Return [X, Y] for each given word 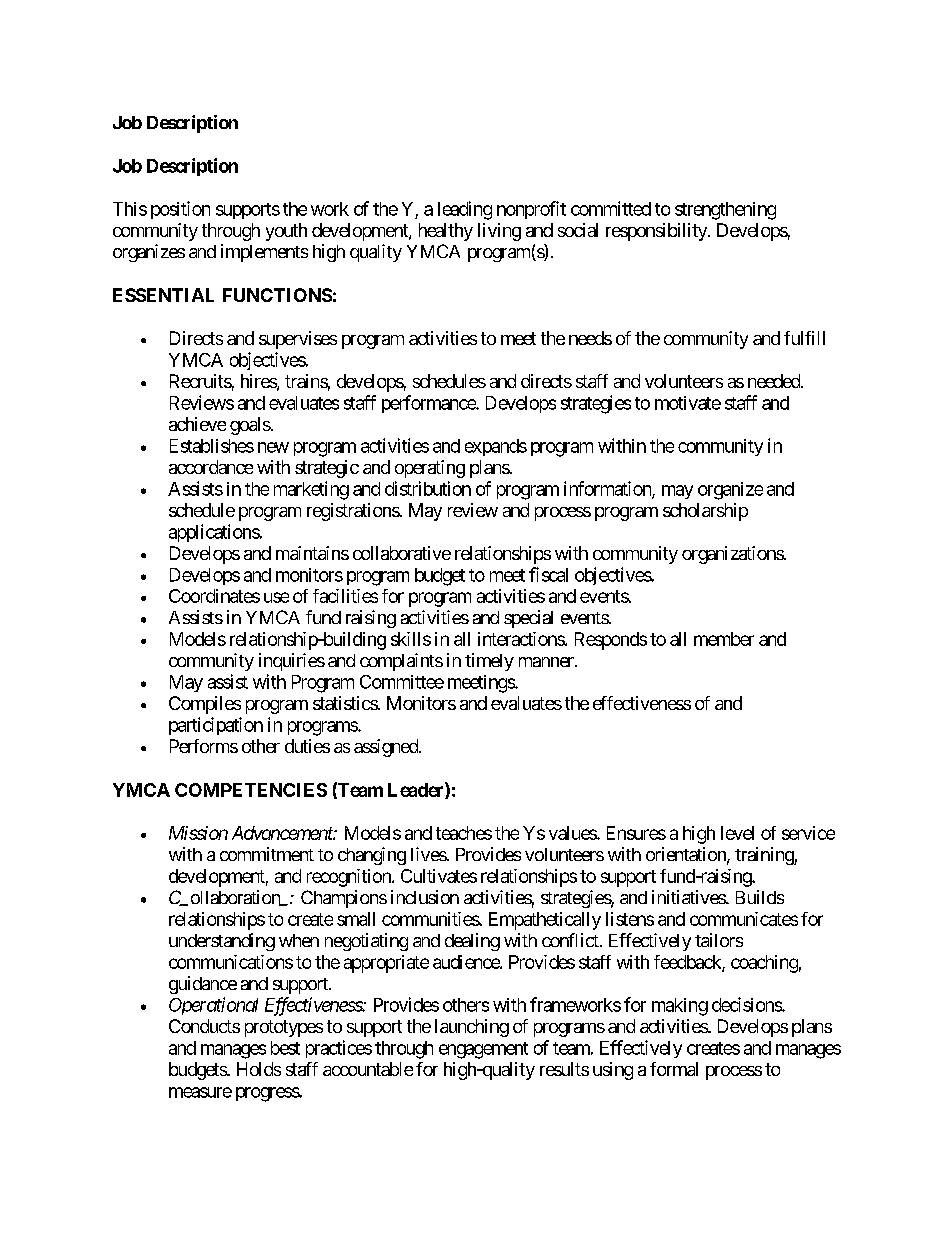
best [285, 1048]
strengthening [725, 211]
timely [489, 662]
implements [264, 253]
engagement [483, 1050]
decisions [747, 1004]
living [499, 232]
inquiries [292, 662]
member [724, 639]
